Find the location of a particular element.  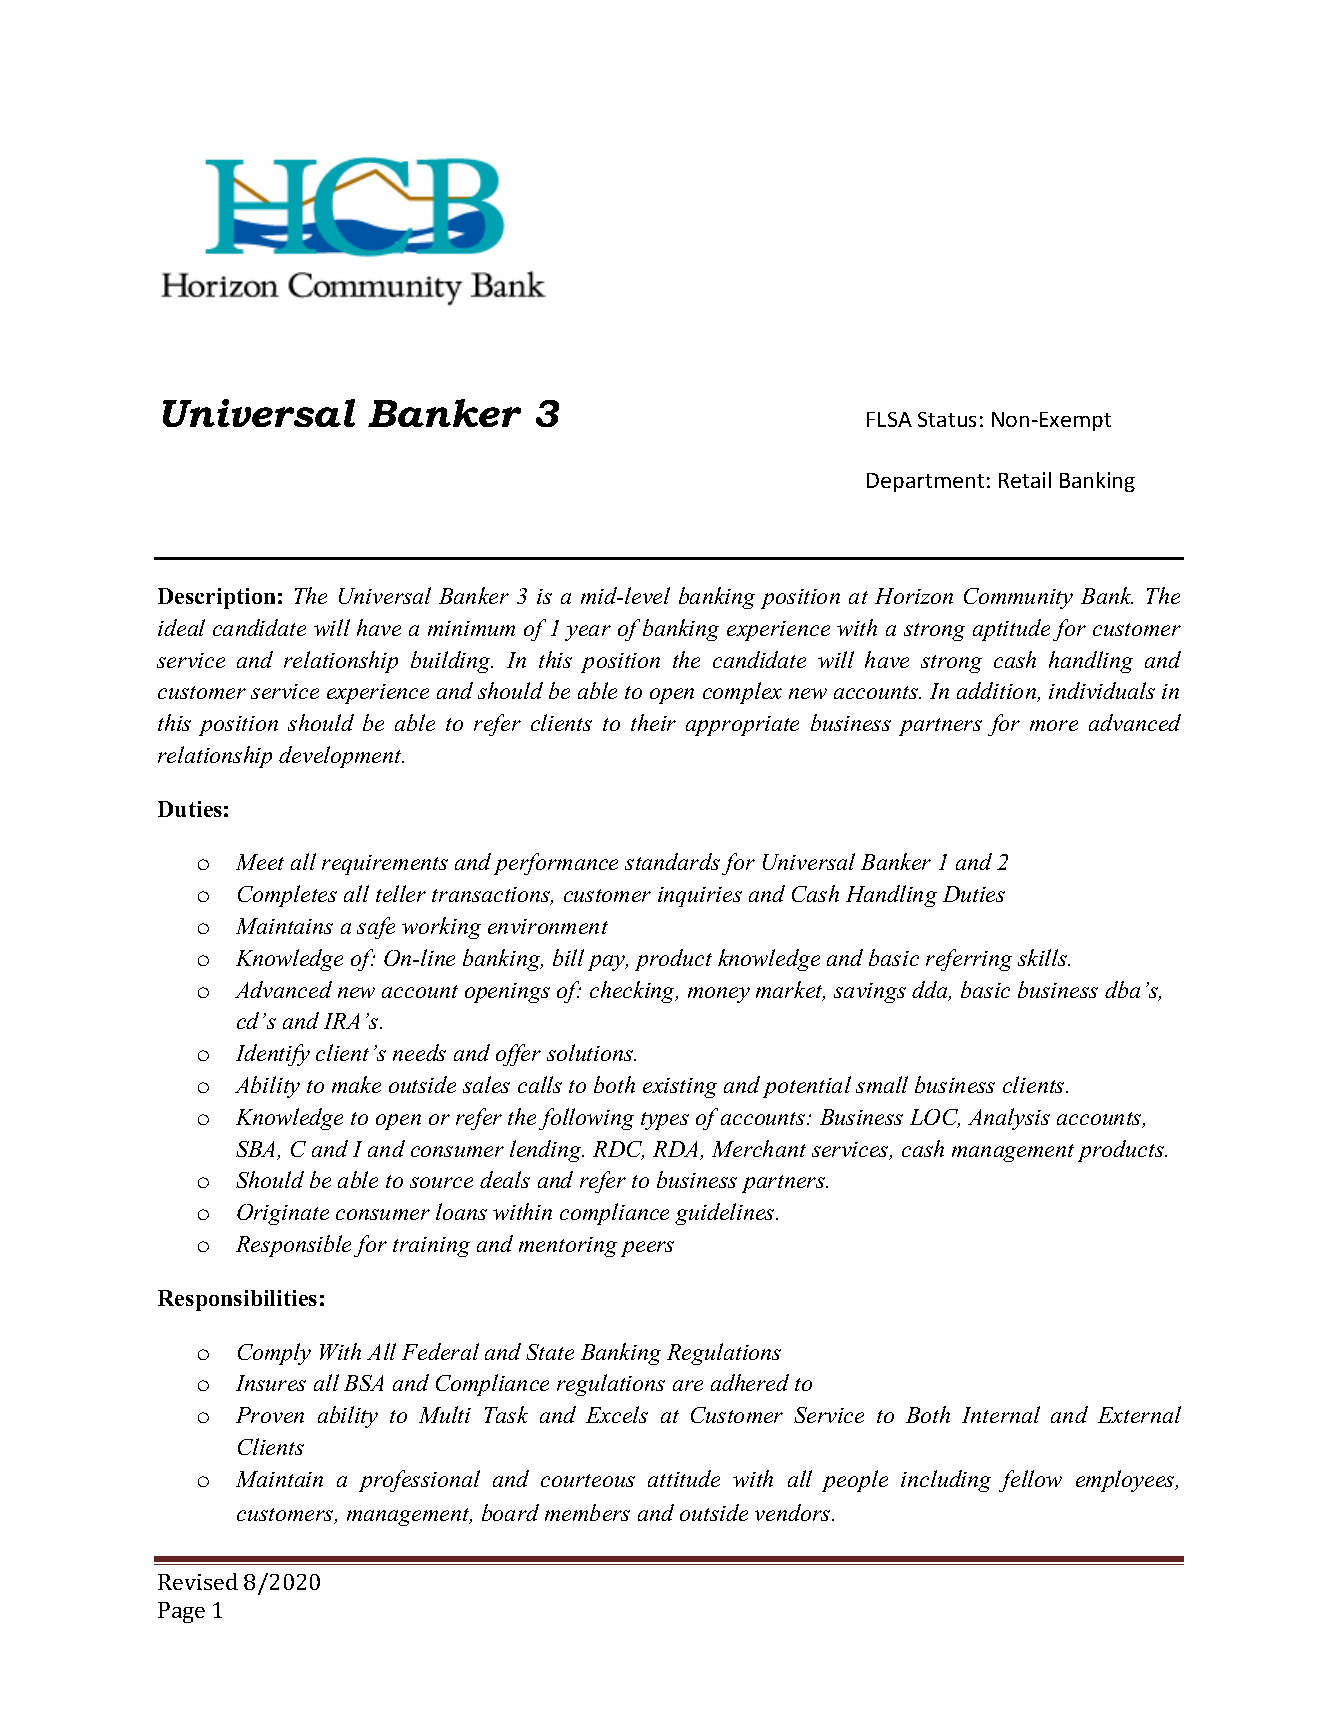

peers is located at coordinates (647, 1249).
